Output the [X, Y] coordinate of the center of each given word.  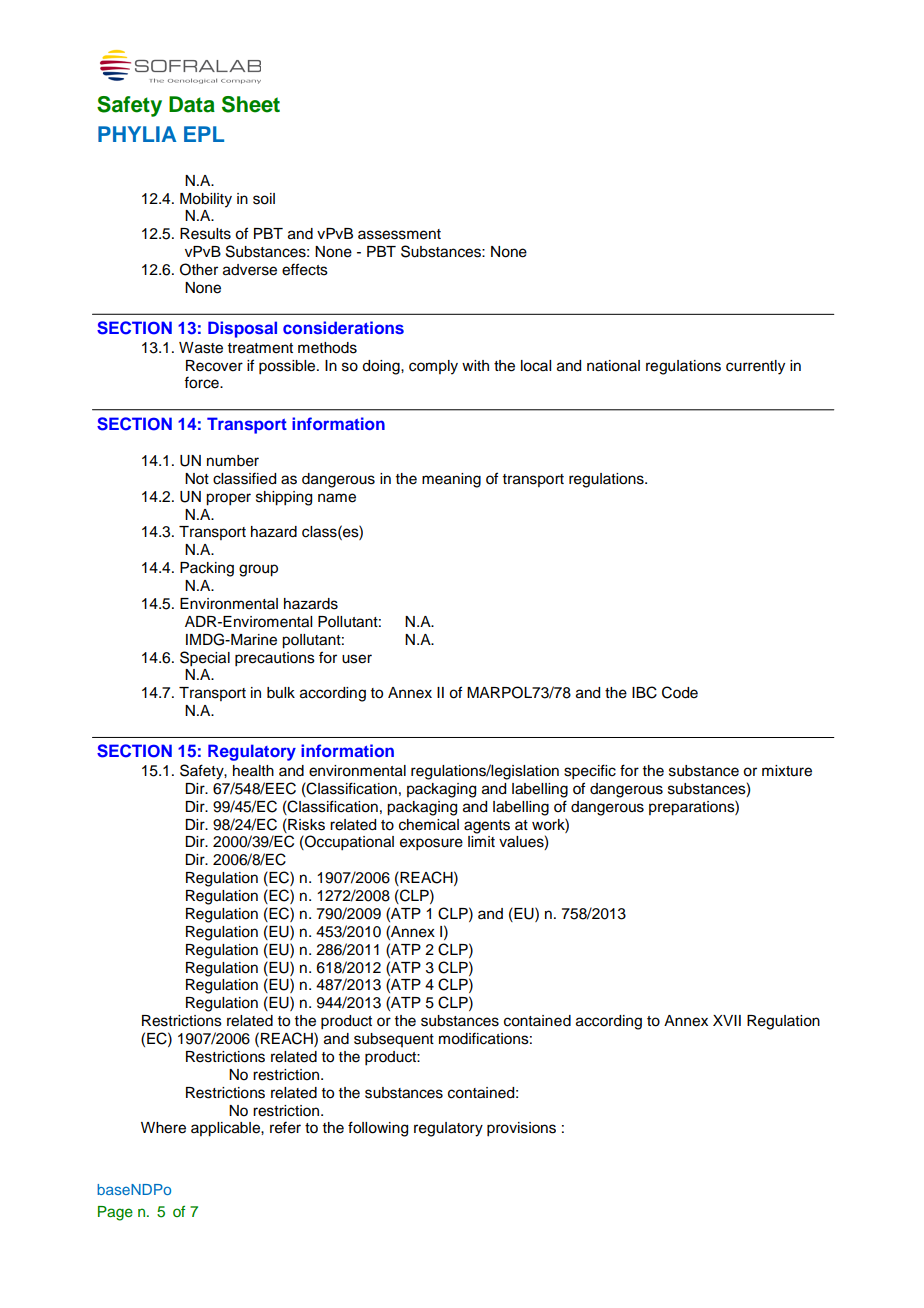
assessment [399, 234]
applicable [226, 1129]
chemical [429, 825]
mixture [787, 771]
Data [192, 104]
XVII [727, 1020]
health [253, 771]
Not [197, 479]
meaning [451, 480]
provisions [521, 1129]
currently [755, 367]
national [613, 366]
